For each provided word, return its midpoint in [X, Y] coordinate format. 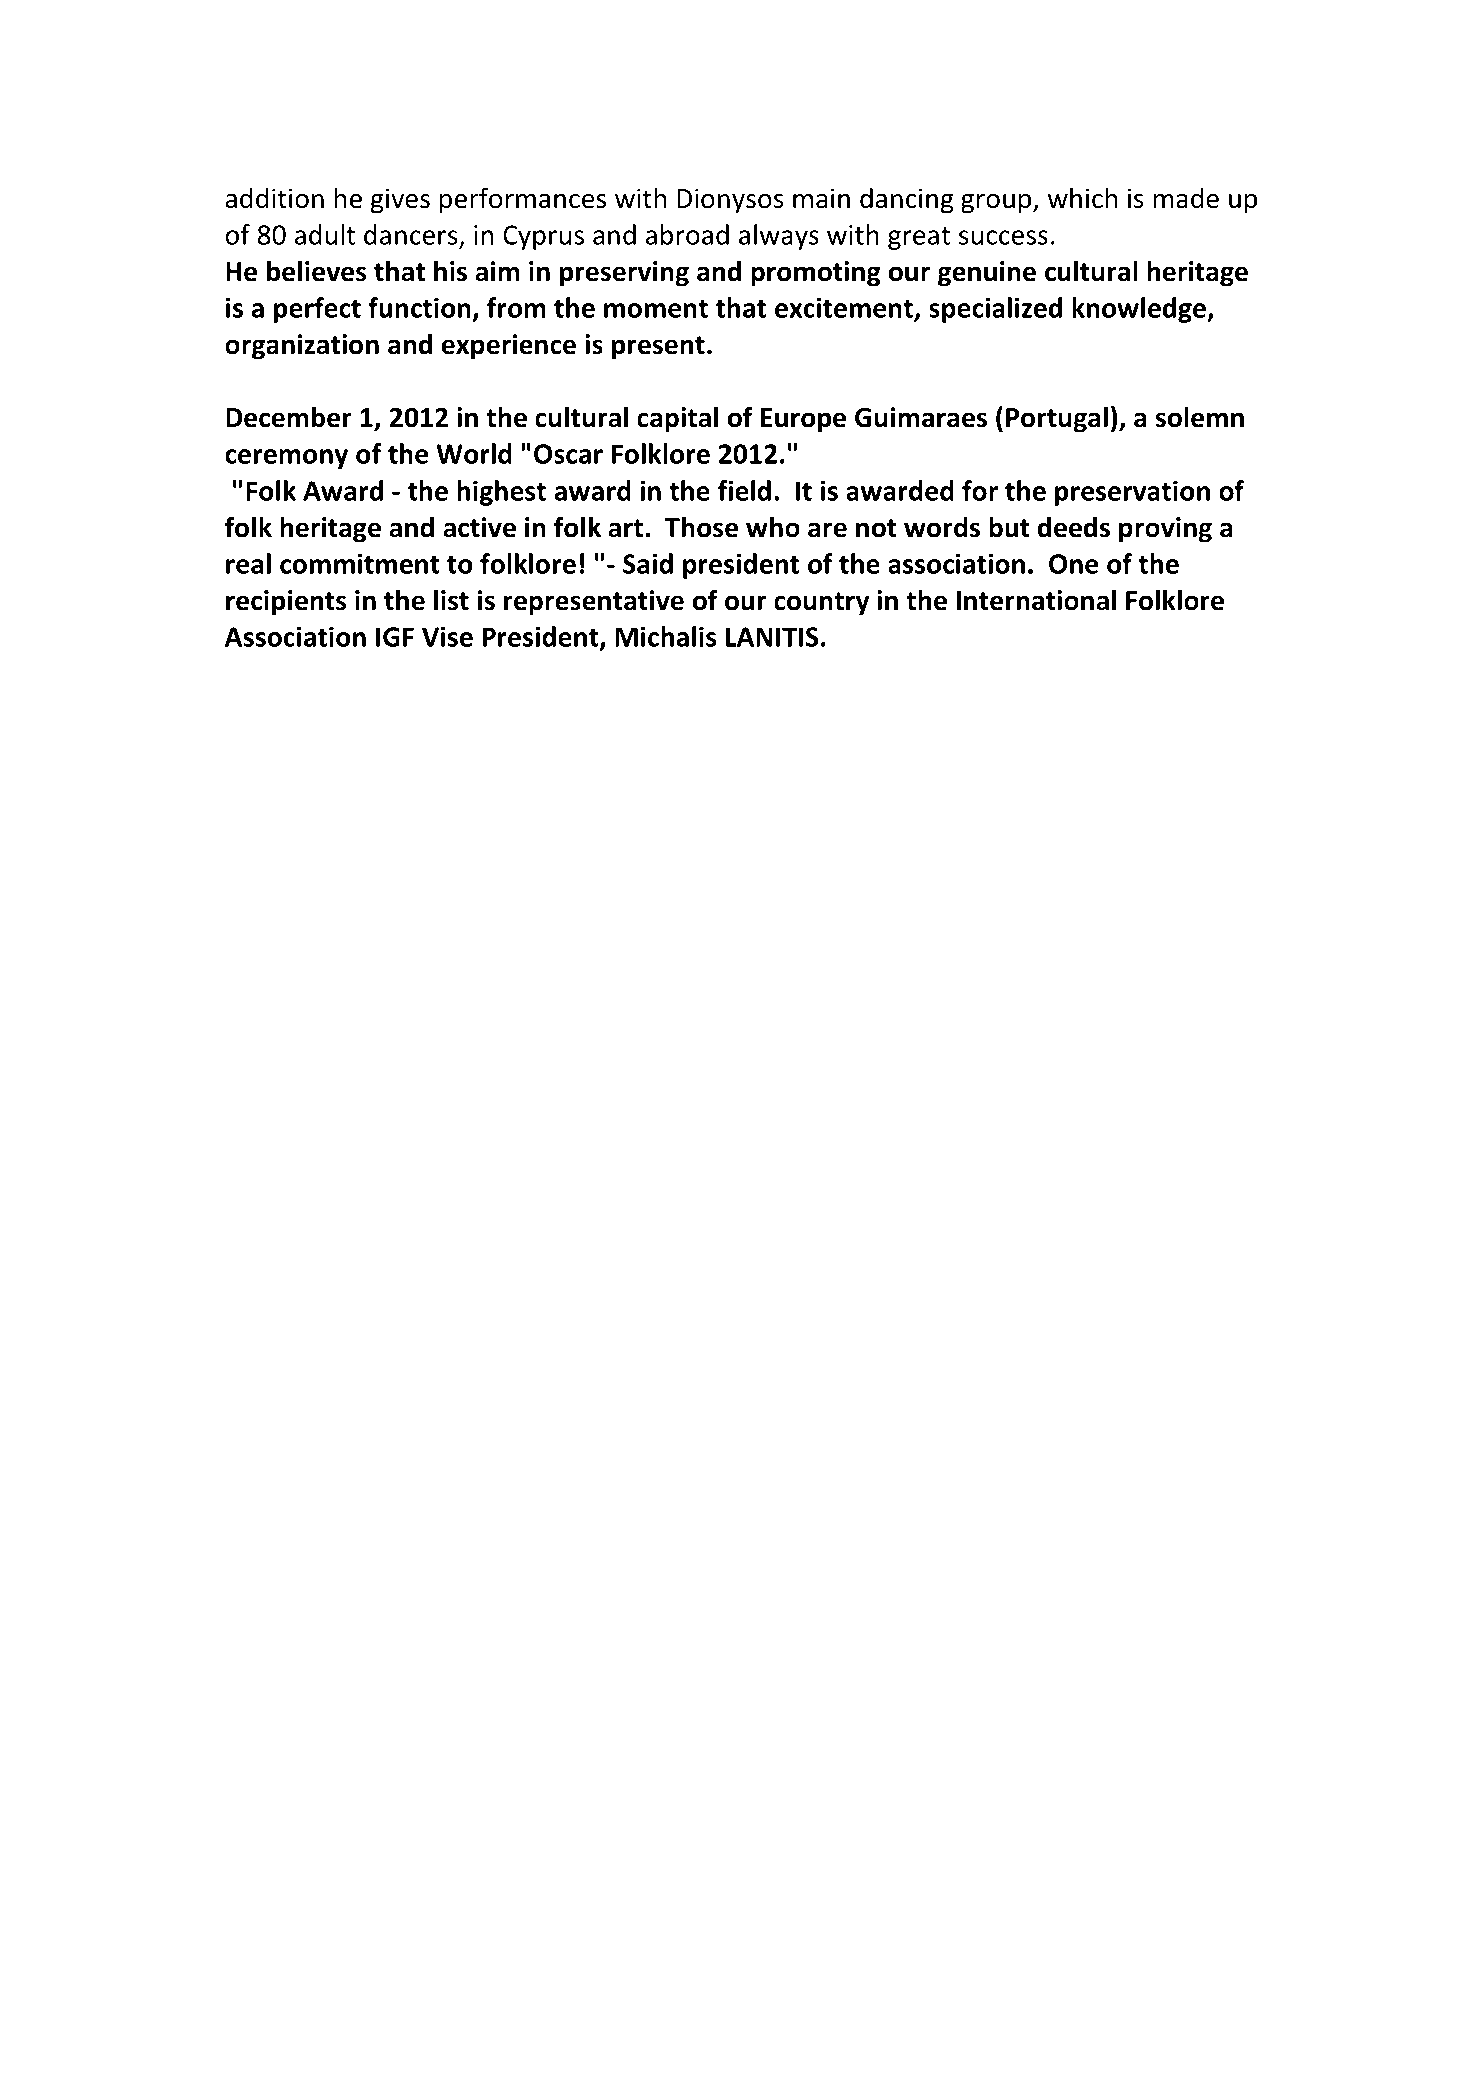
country [822, 604]
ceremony [286, 459]
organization [302, 347]
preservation [1132, 493]
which [1082, 198]
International [1036, 600]
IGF [395, 637]
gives [400, 201]
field [744, 490]
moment [656, 309]
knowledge [1140, 310]
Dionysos [730, 201]
